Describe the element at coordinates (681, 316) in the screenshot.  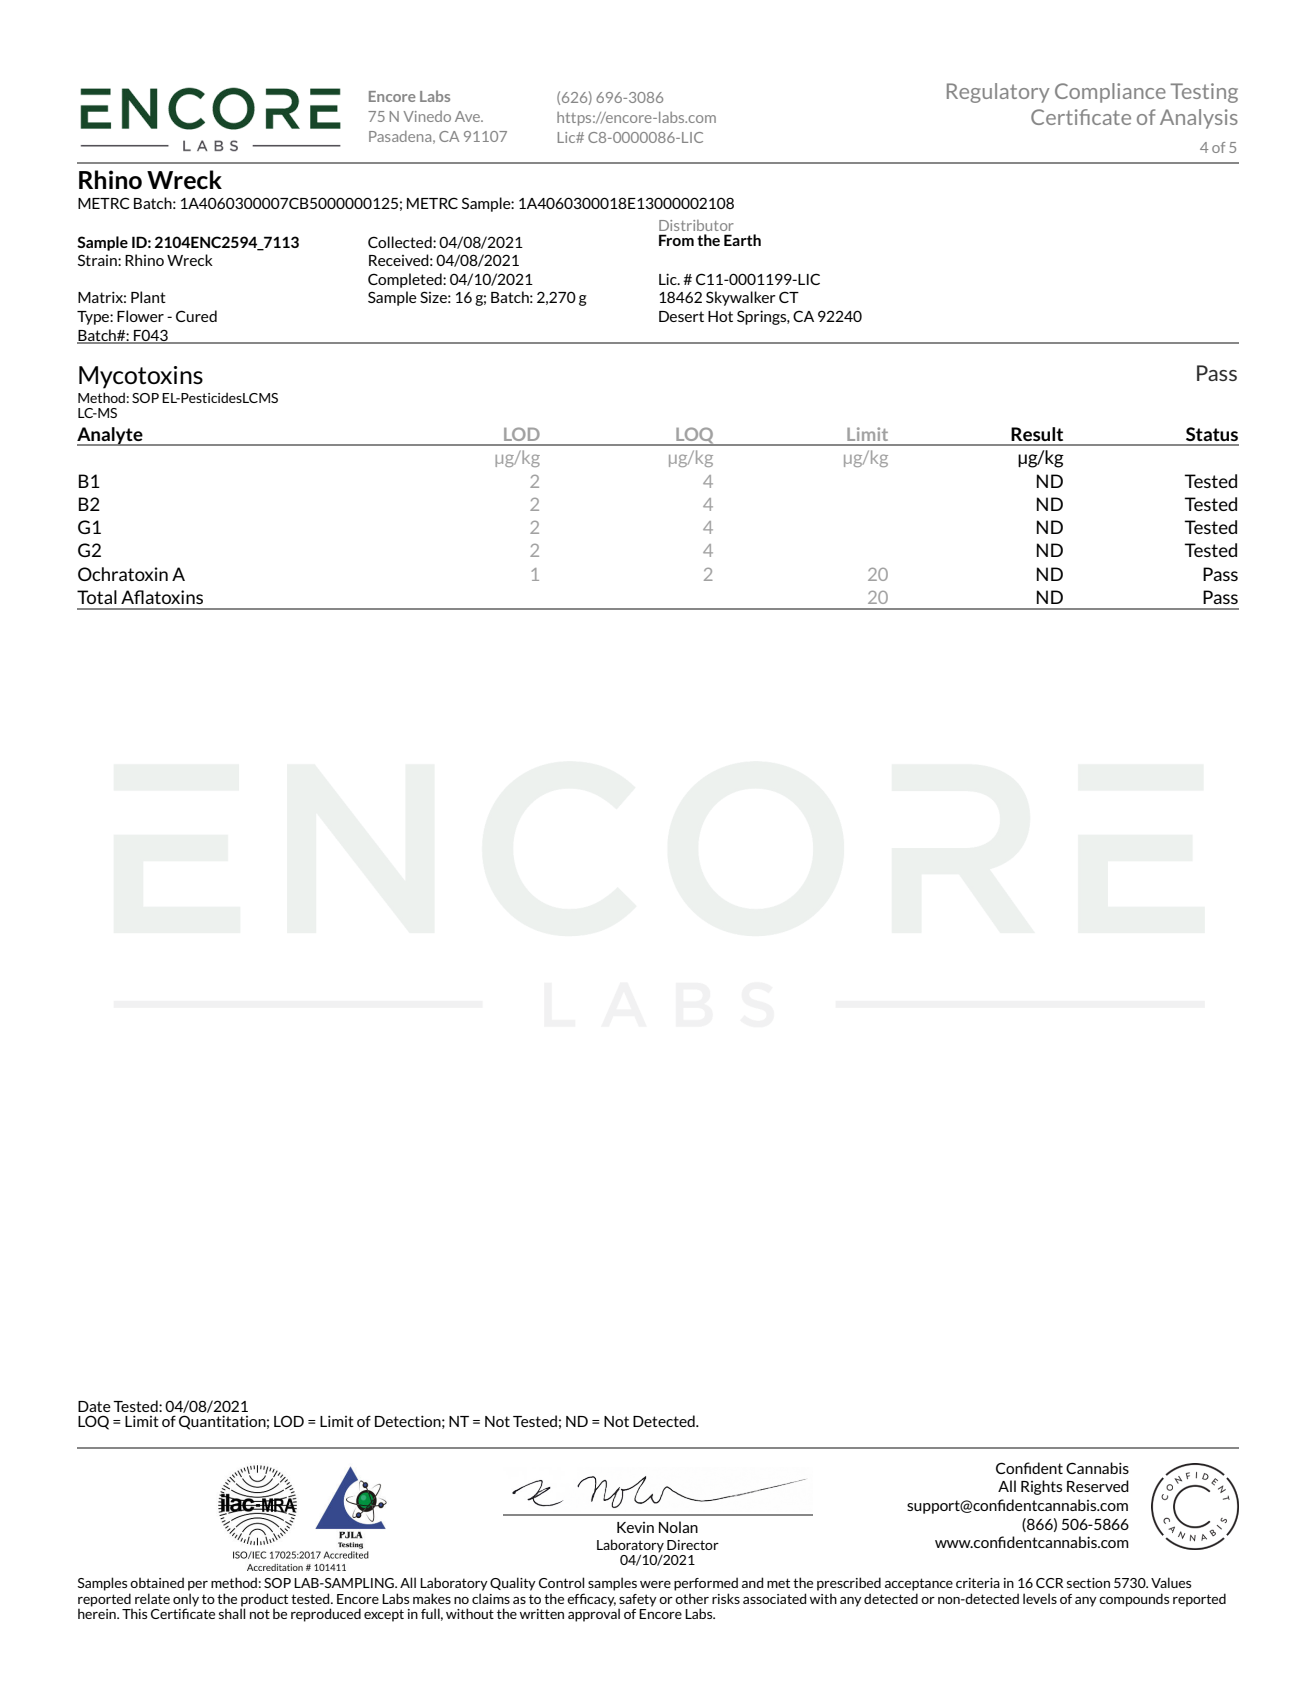
I see `Desert` at that location.
